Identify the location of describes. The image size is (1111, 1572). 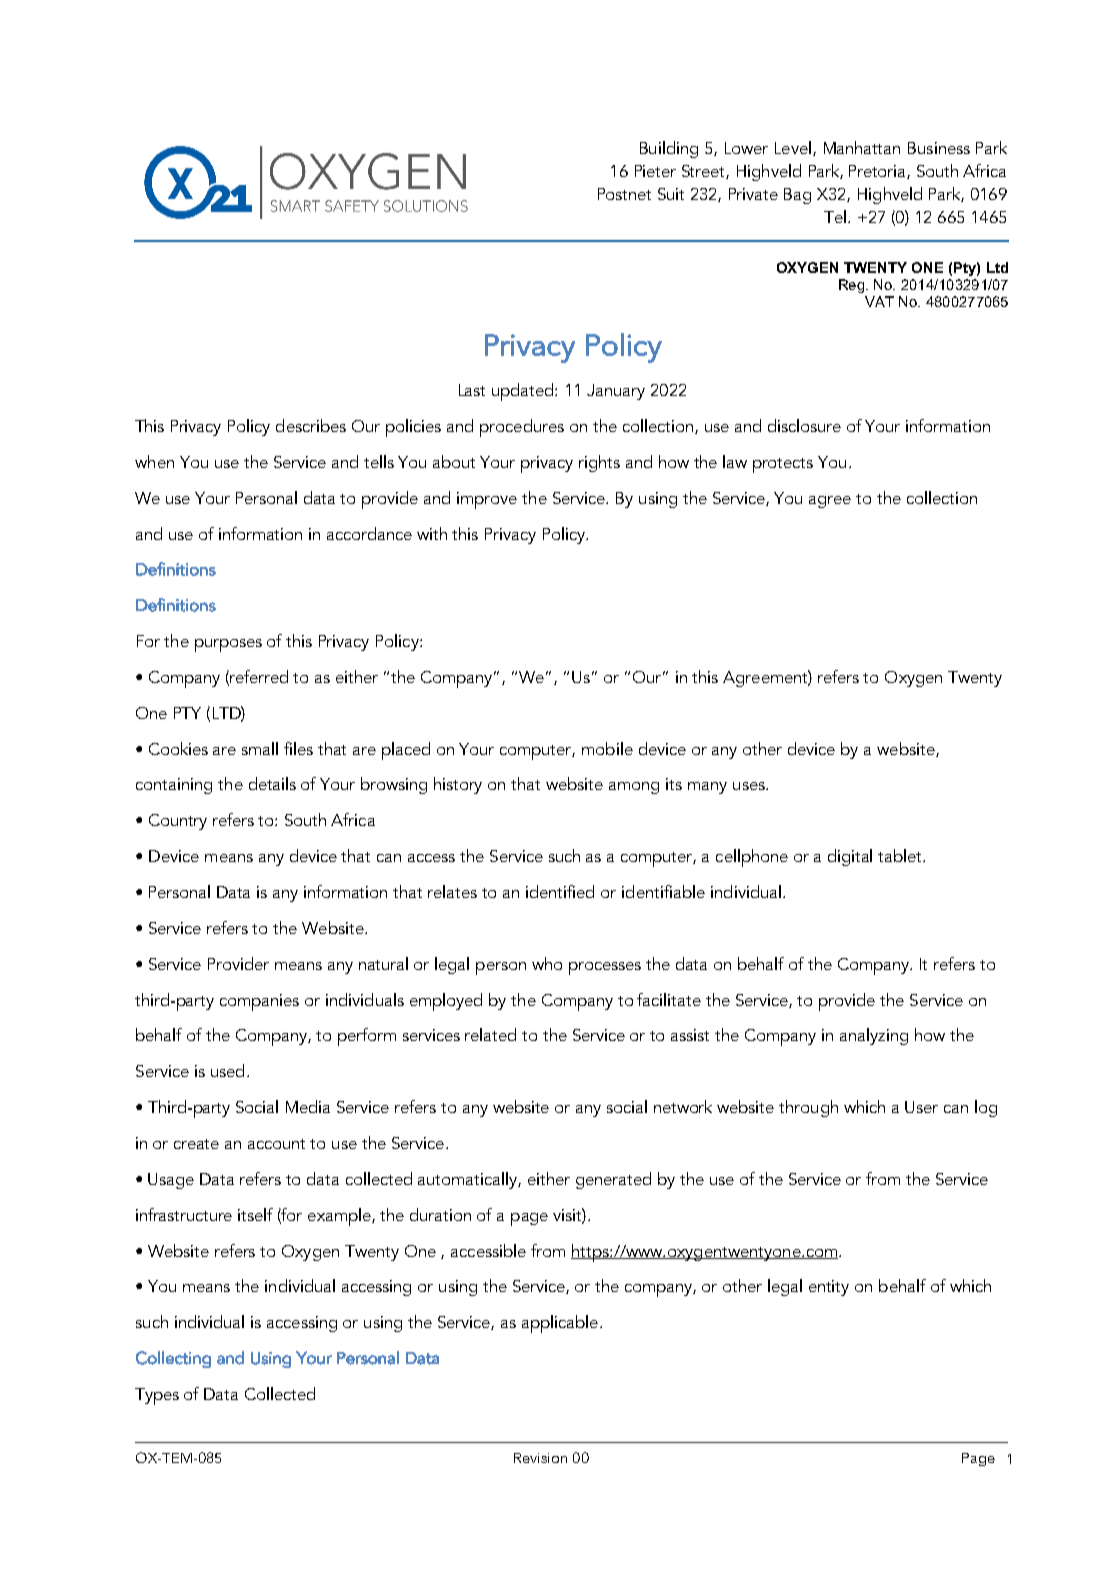
(311, 425).
